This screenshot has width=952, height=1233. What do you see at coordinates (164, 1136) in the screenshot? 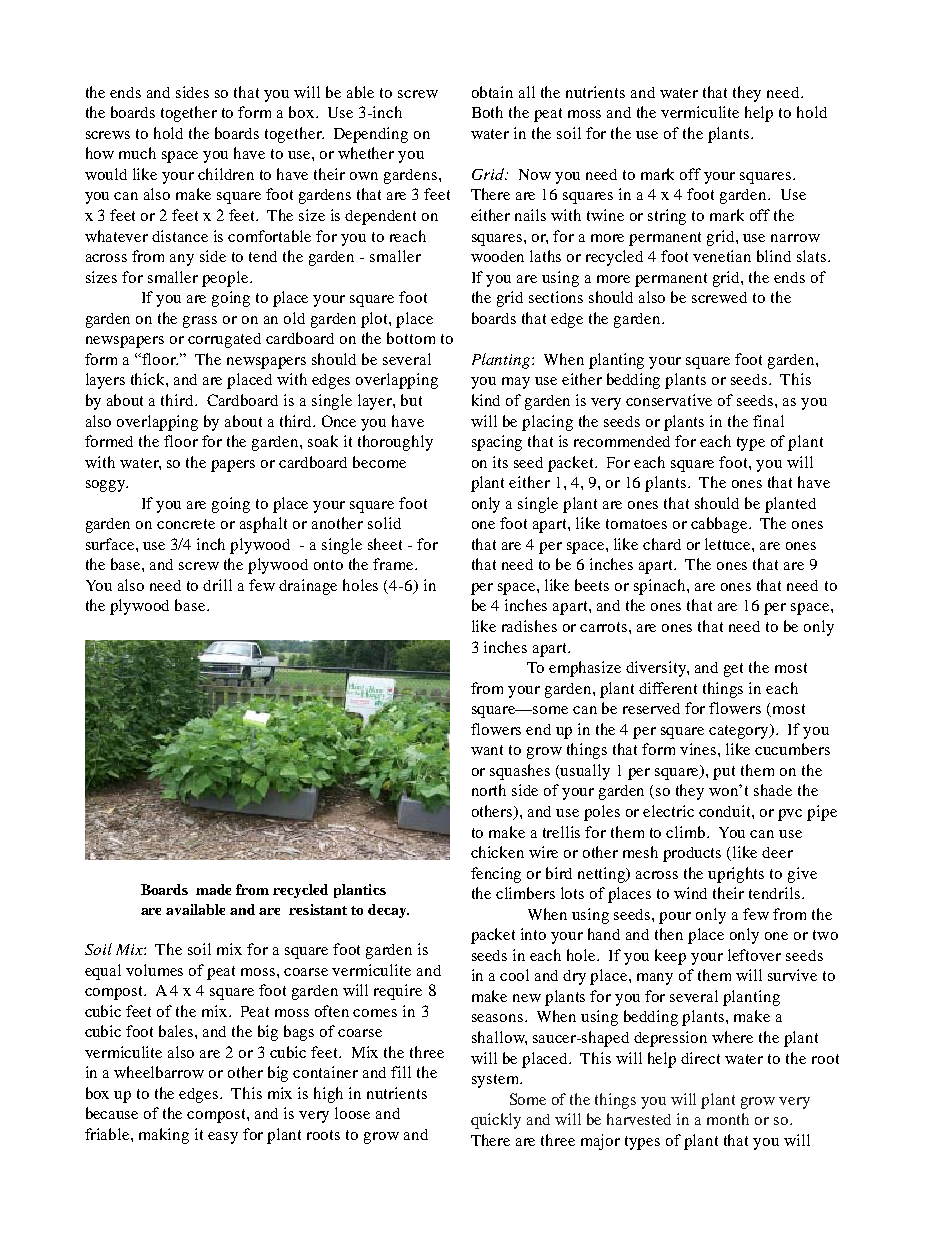
I see `making` at bounding box center [164, 1136].
